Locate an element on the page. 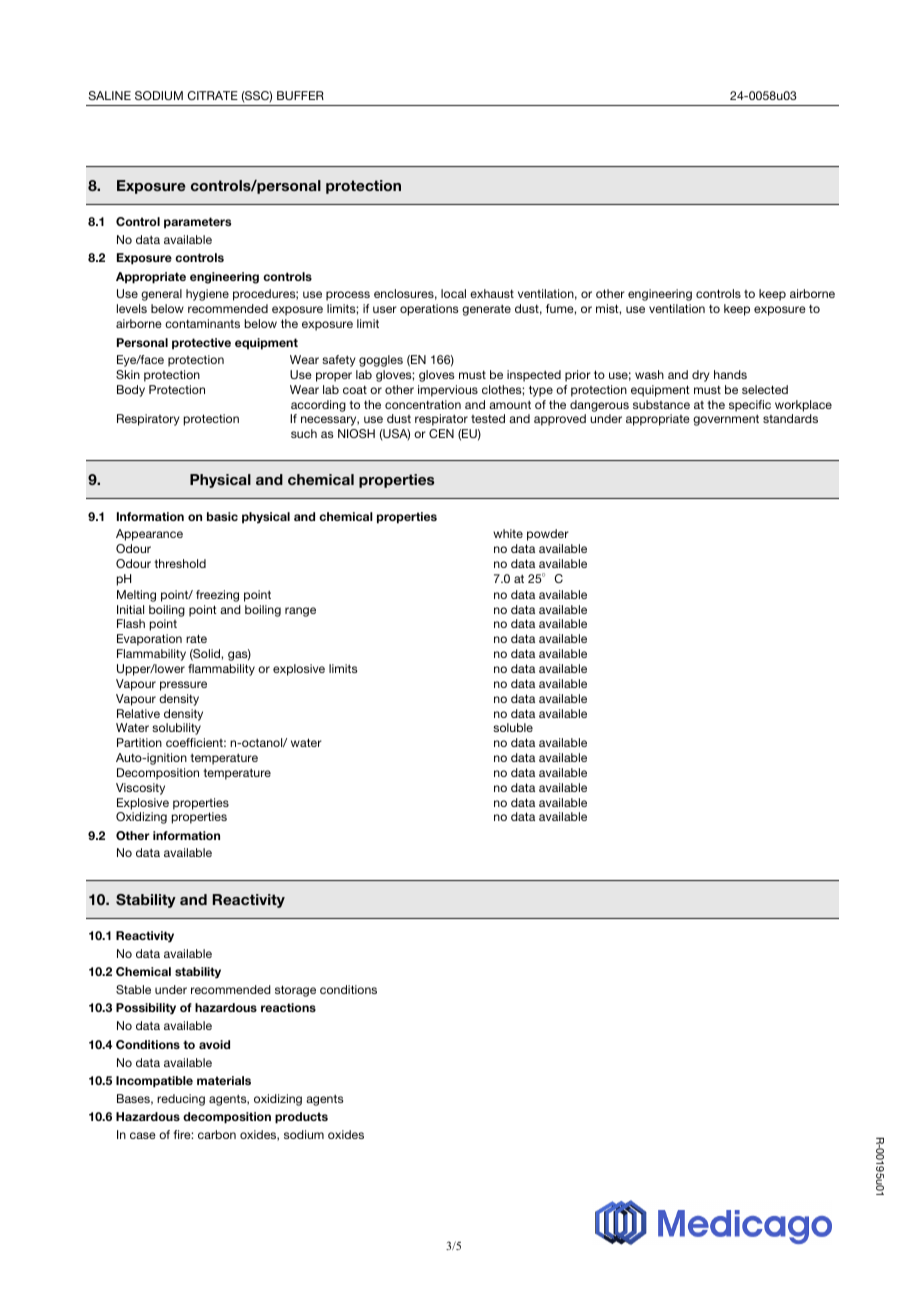 This page has height=1308, width=924. Viscosity is located at coordinates (140, 789).
